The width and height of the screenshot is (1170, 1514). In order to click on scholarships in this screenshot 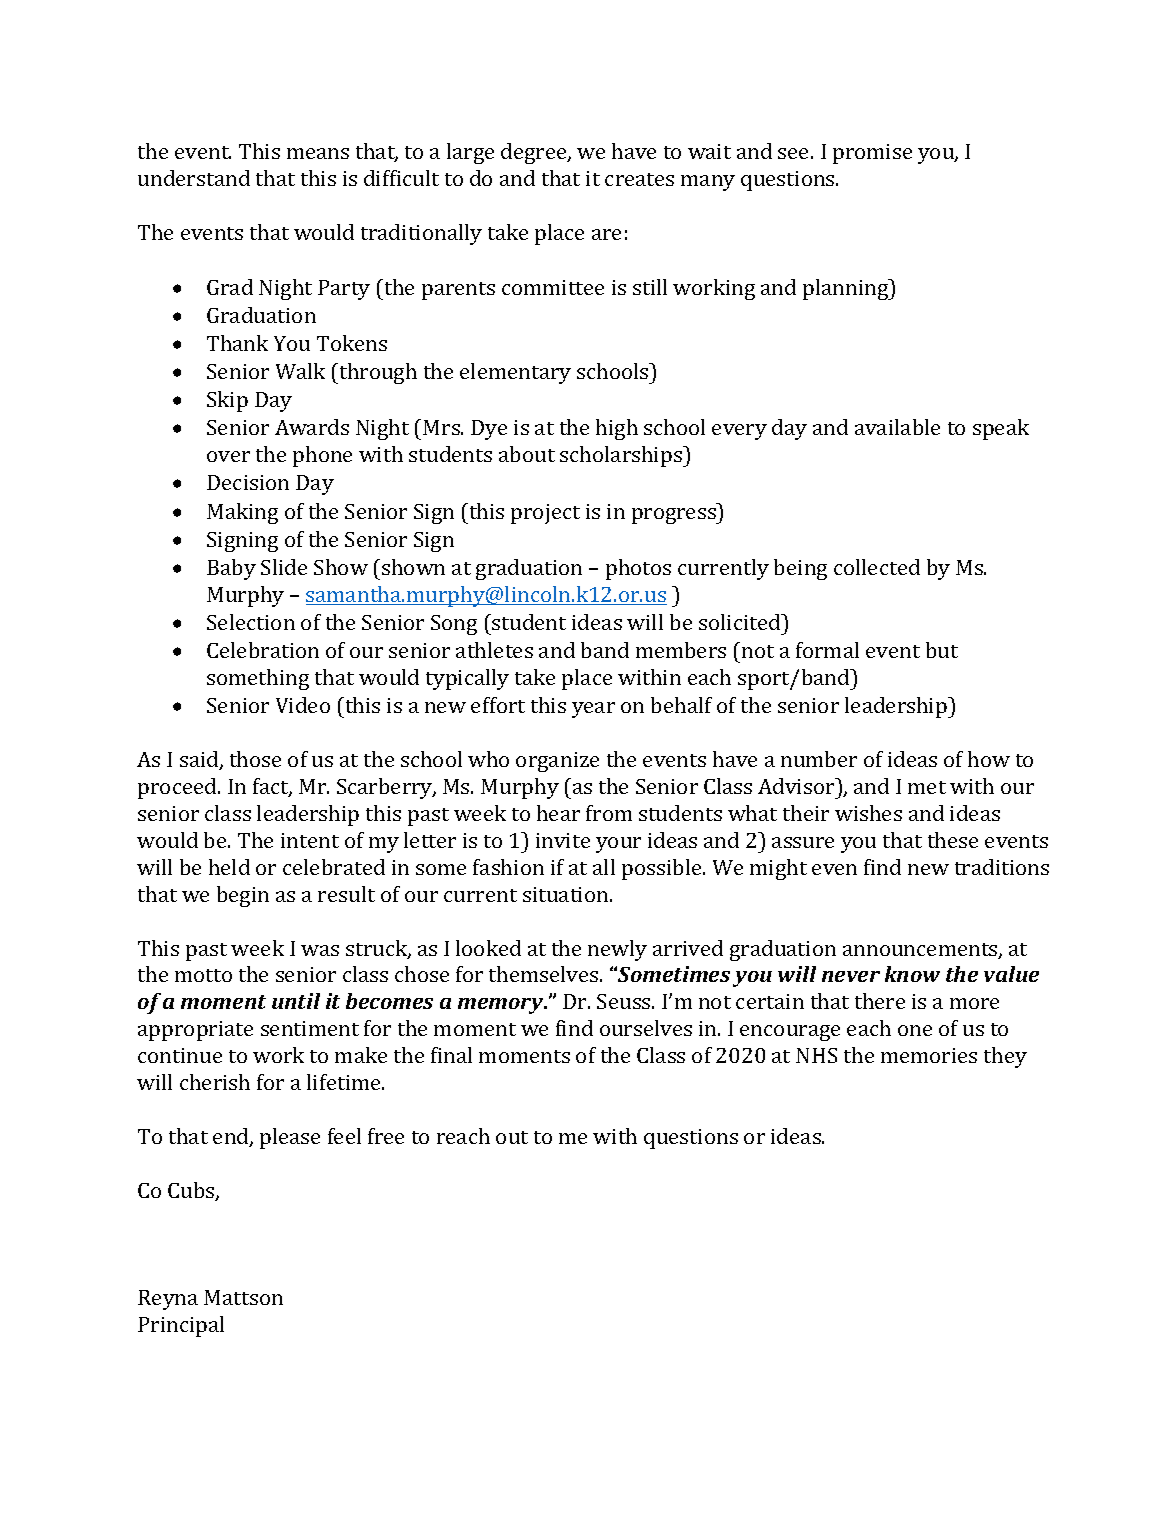, I will do `click(622, 456)`.
